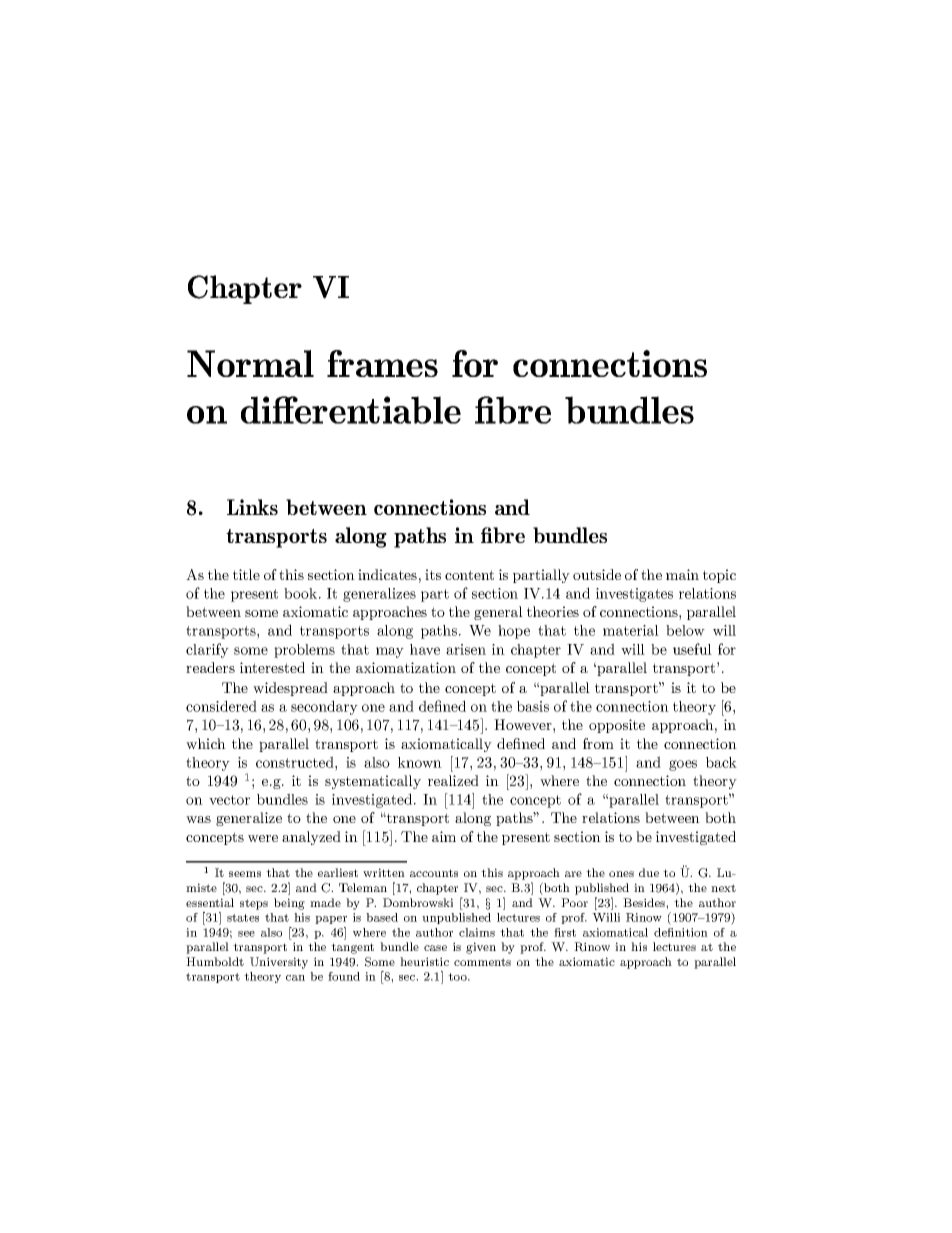 The height and width of the screenshot is (1233, 952). Describe the element at coordinates (682, 574) in the screenshot. I see `main` at that location.
